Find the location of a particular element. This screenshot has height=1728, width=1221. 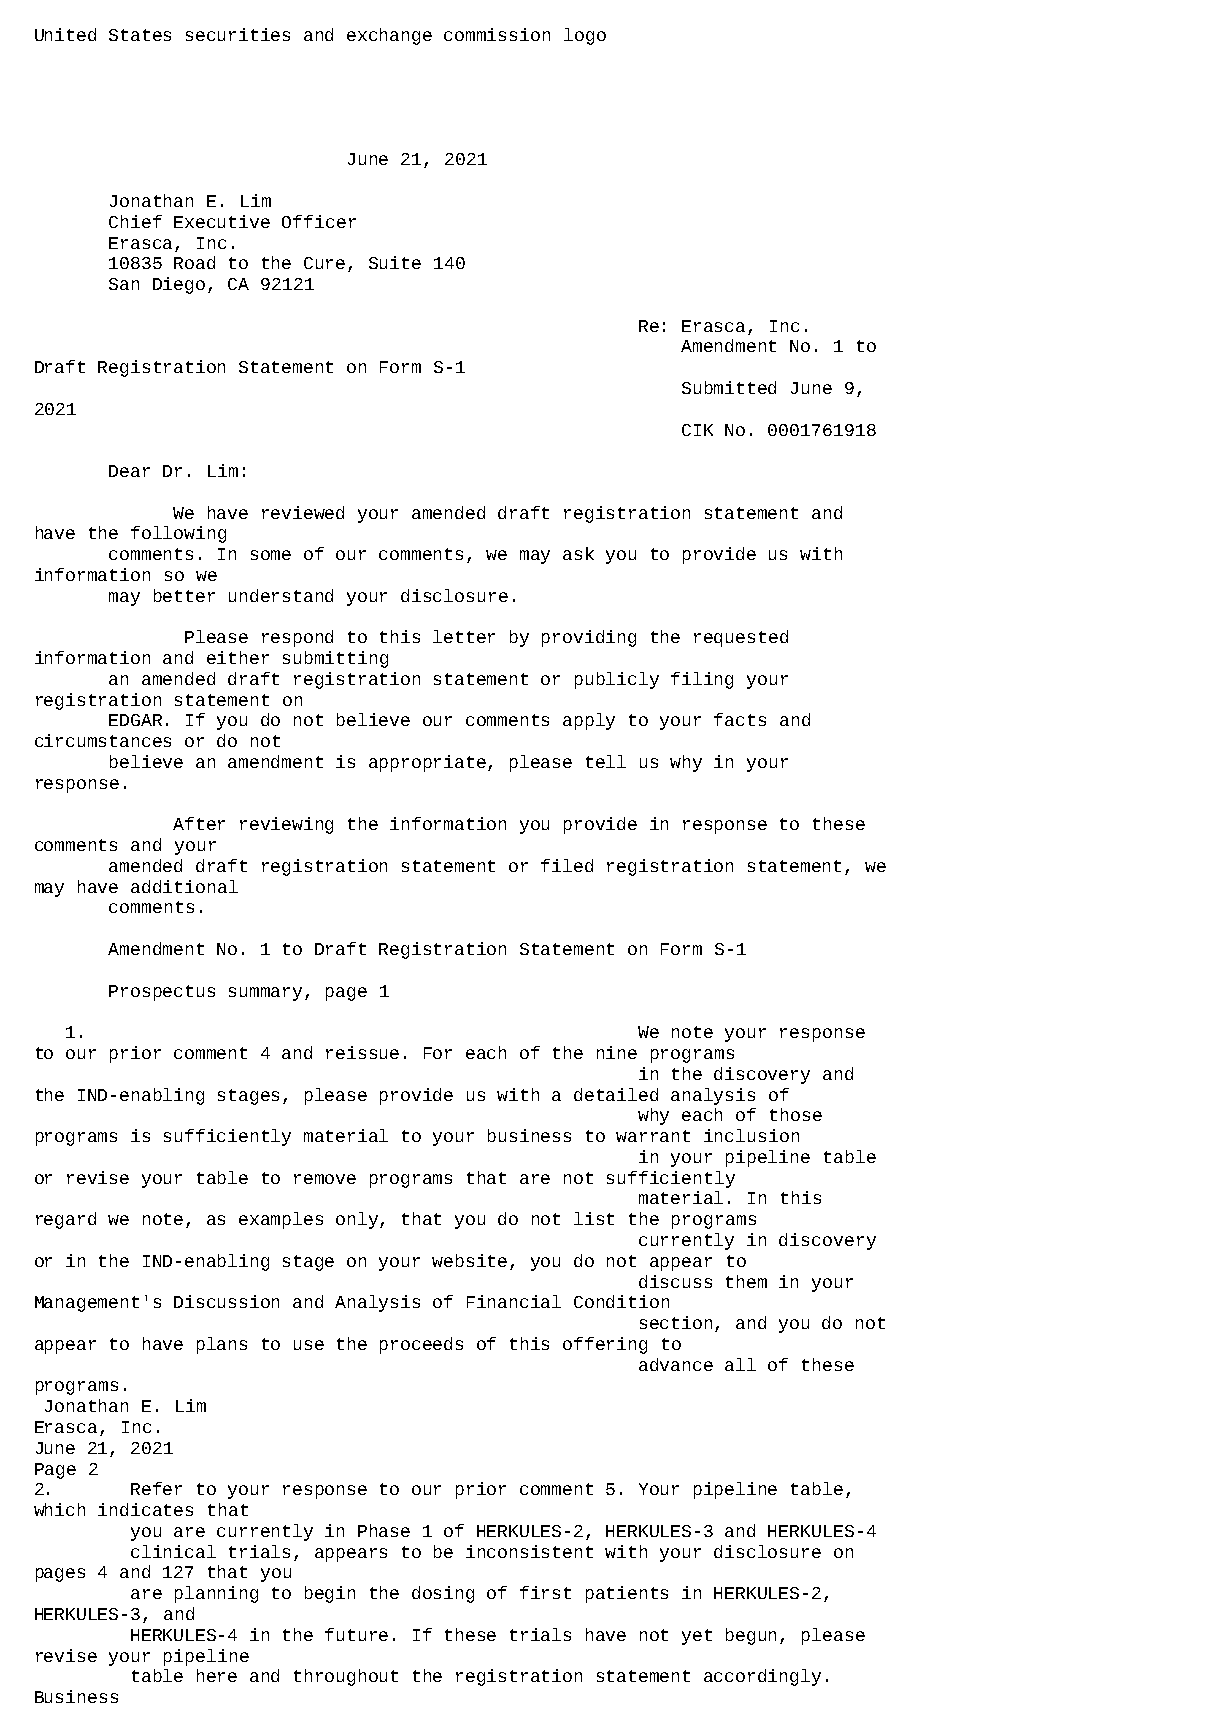

facts is located at coordinates (740, 719).
